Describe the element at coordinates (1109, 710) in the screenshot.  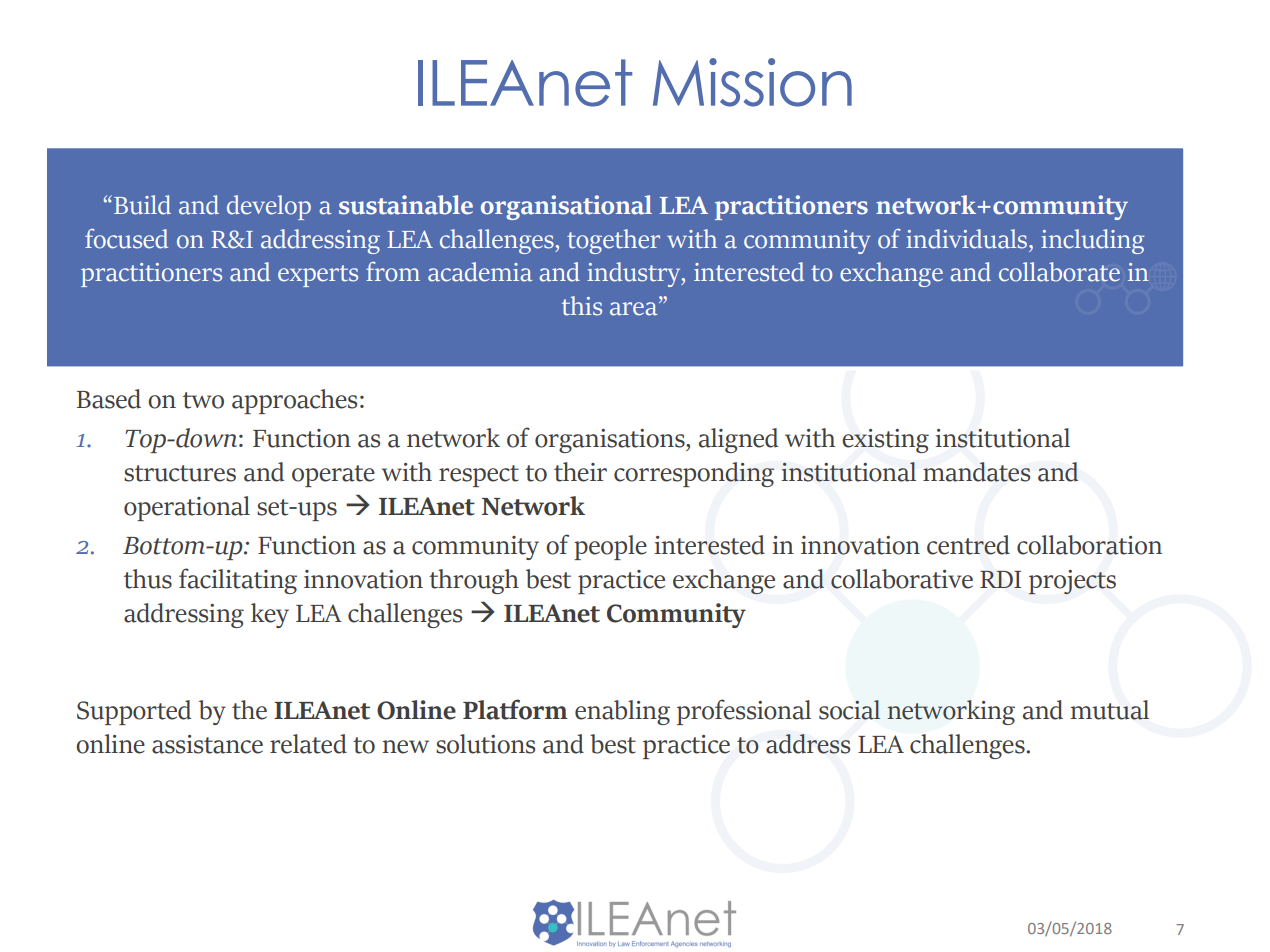
I see `mutual` at that location.
